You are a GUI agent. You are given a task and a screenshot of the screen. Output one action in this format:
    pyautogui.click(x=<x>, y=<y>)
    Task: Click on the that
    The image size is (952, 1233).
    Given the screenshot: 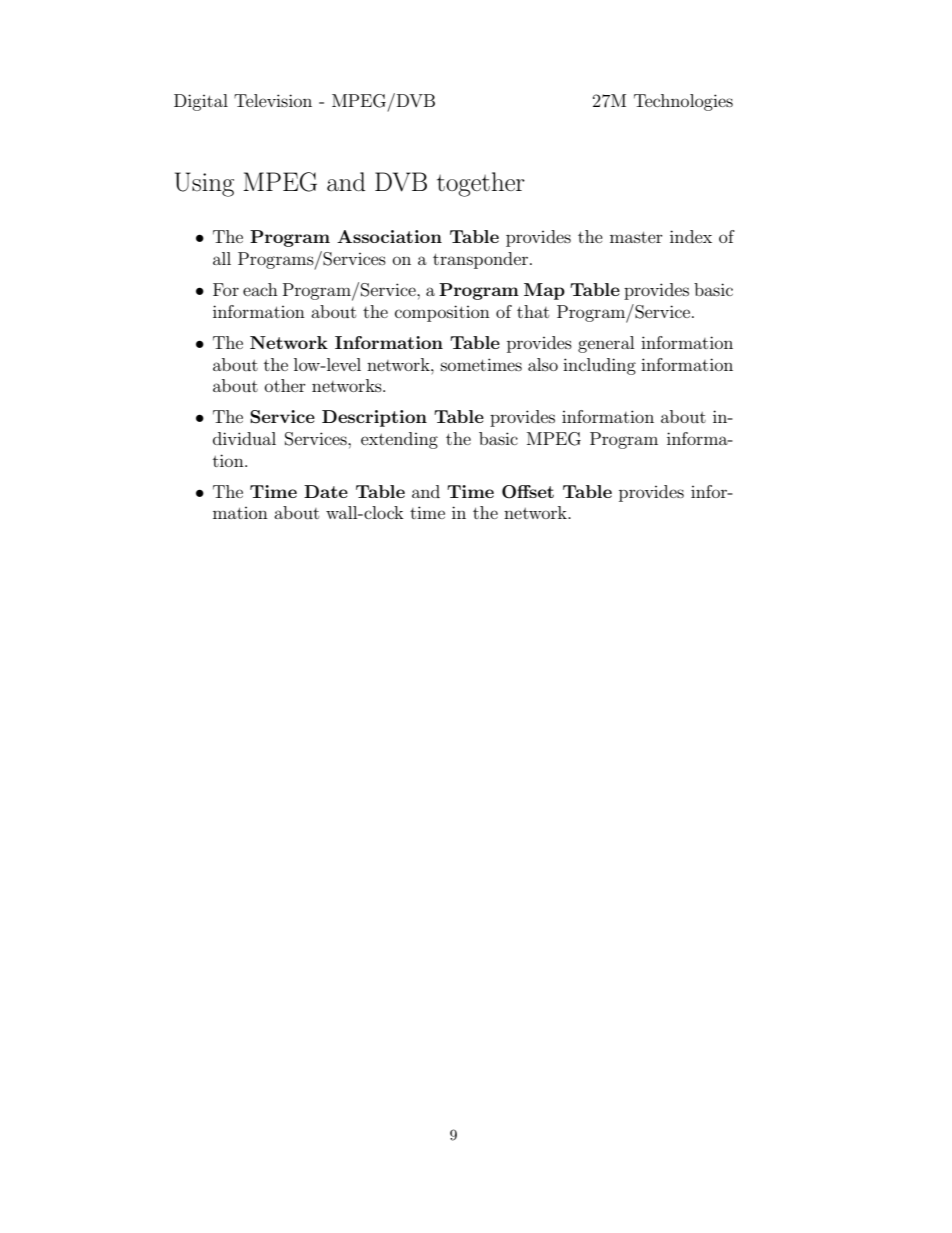 What is the action you would take?
    pyautogui.click(x=533, y=311)
